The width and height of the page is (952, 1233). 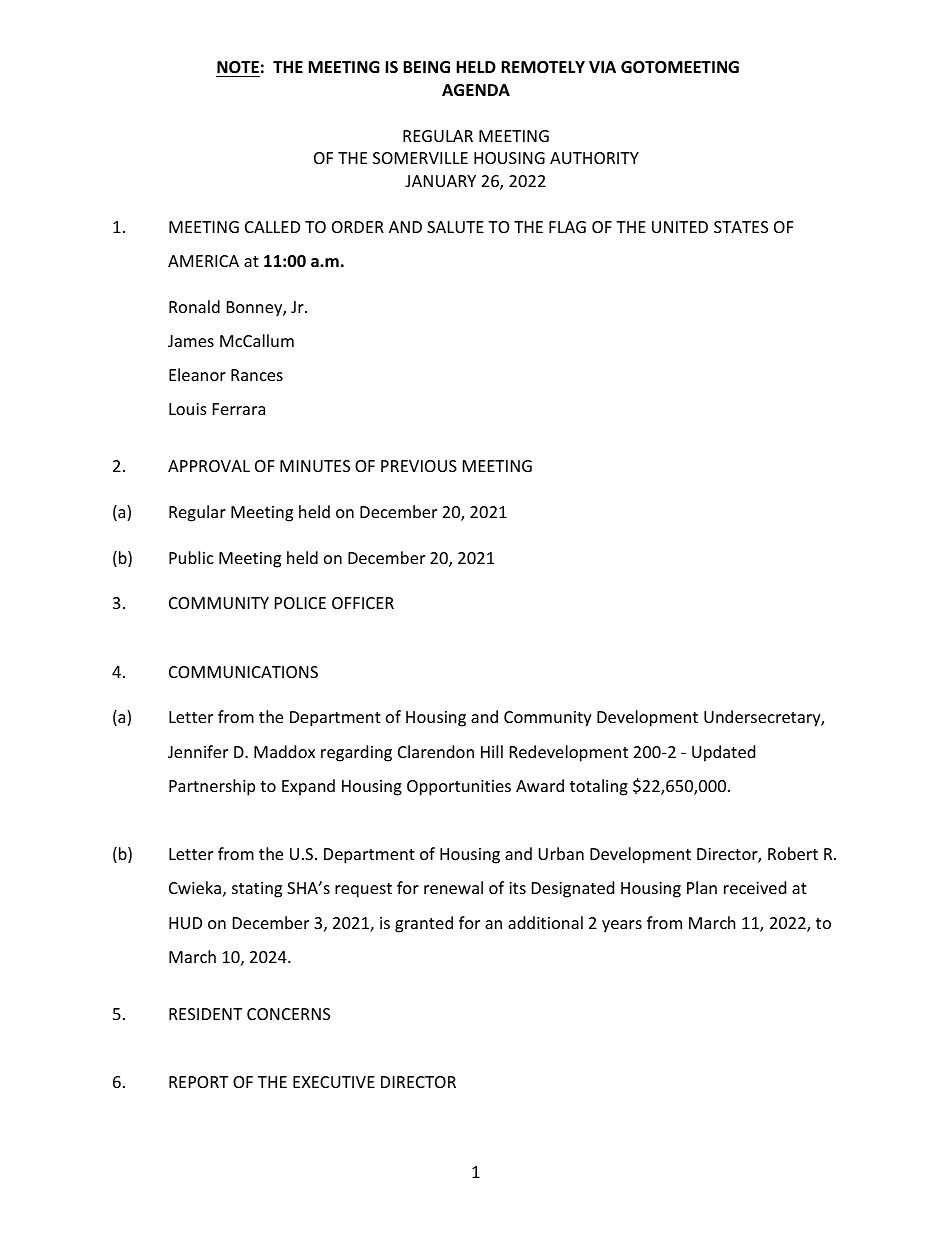 I want to click on AGENDA, so click(x=476, y=90).
